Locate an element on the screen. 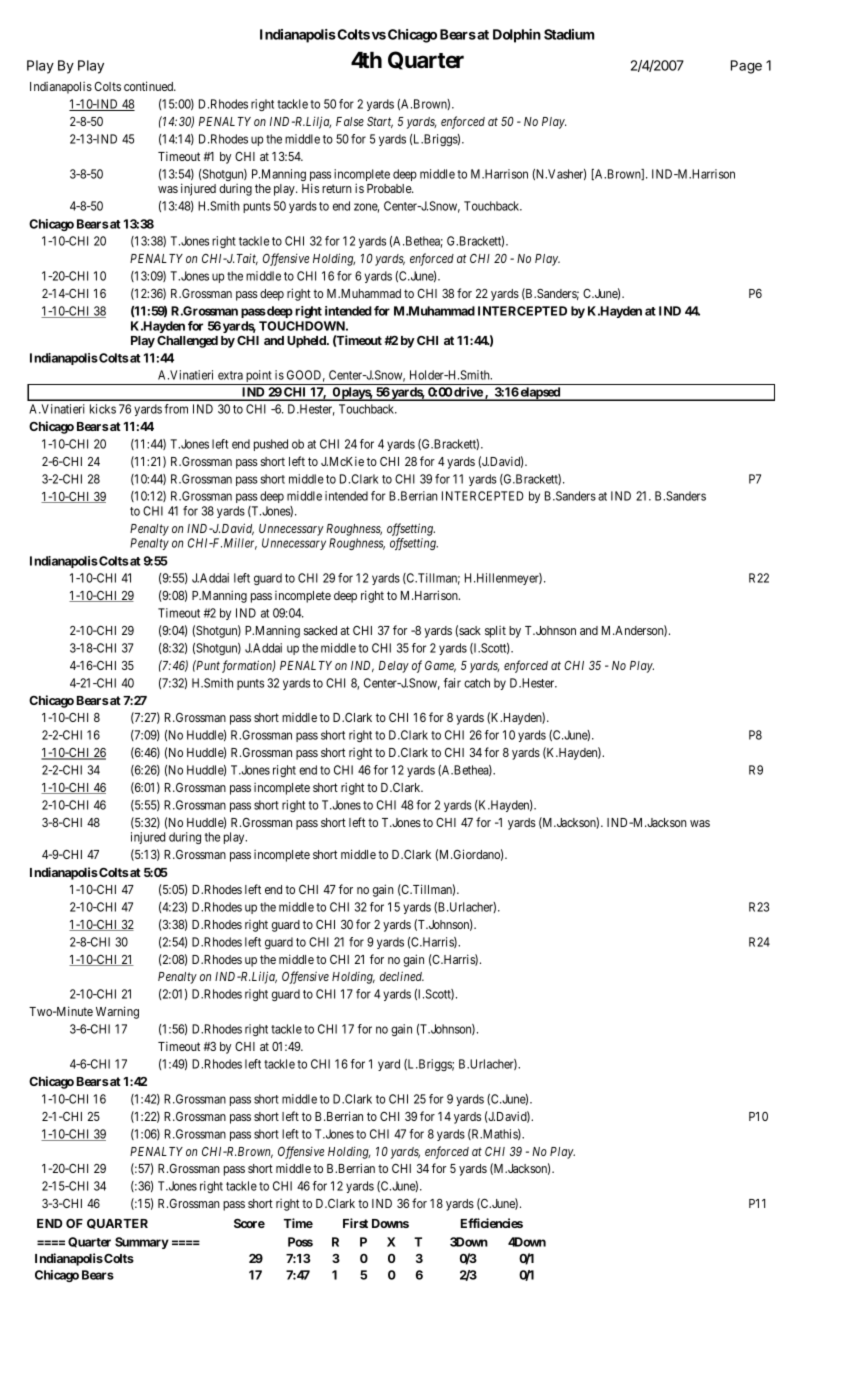 This screenshot has height=1400, width=849. Start is located at coordinates (380, 122).
